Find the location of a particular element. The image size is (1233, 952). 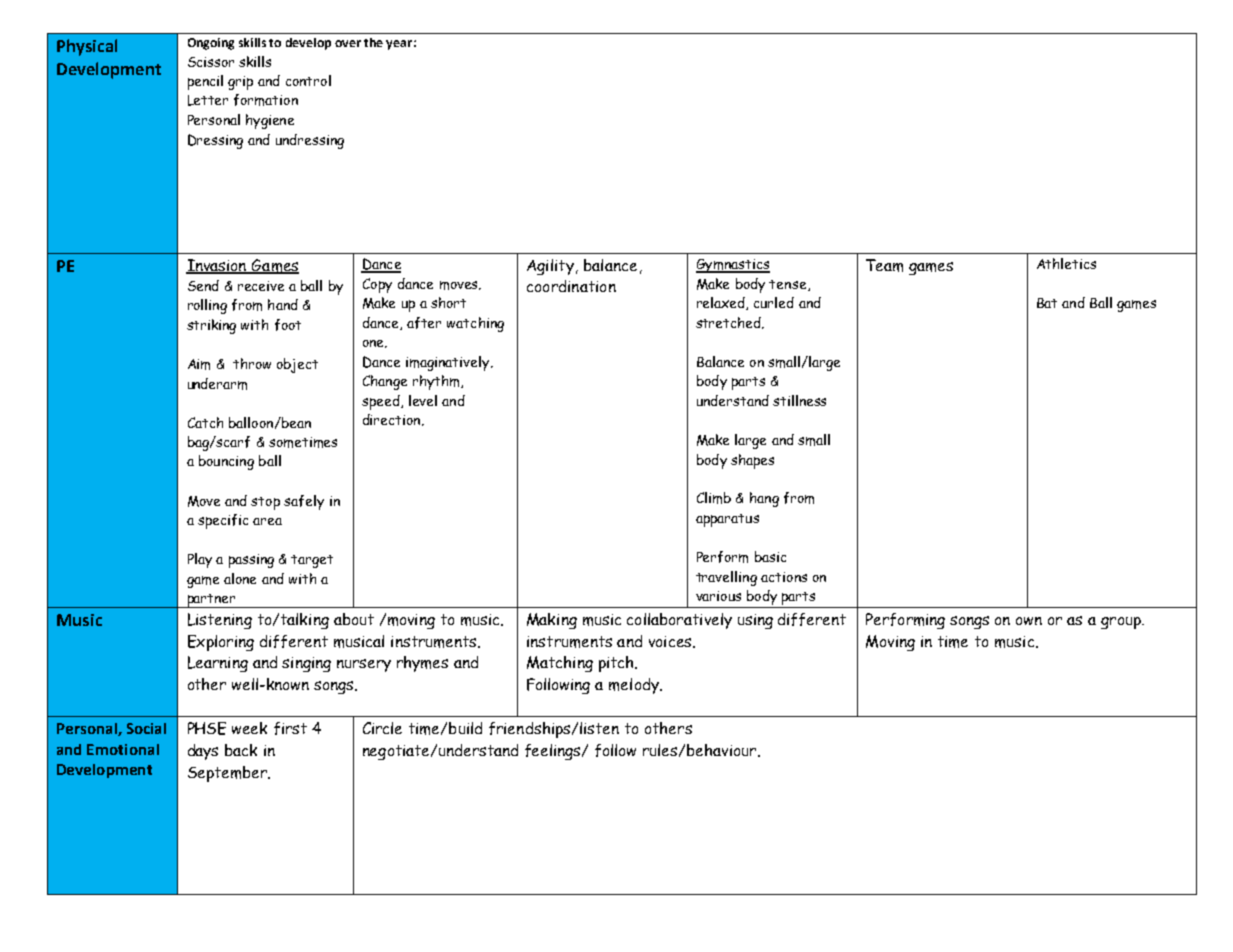

Athletics is located at coordinates (1066, 263).
